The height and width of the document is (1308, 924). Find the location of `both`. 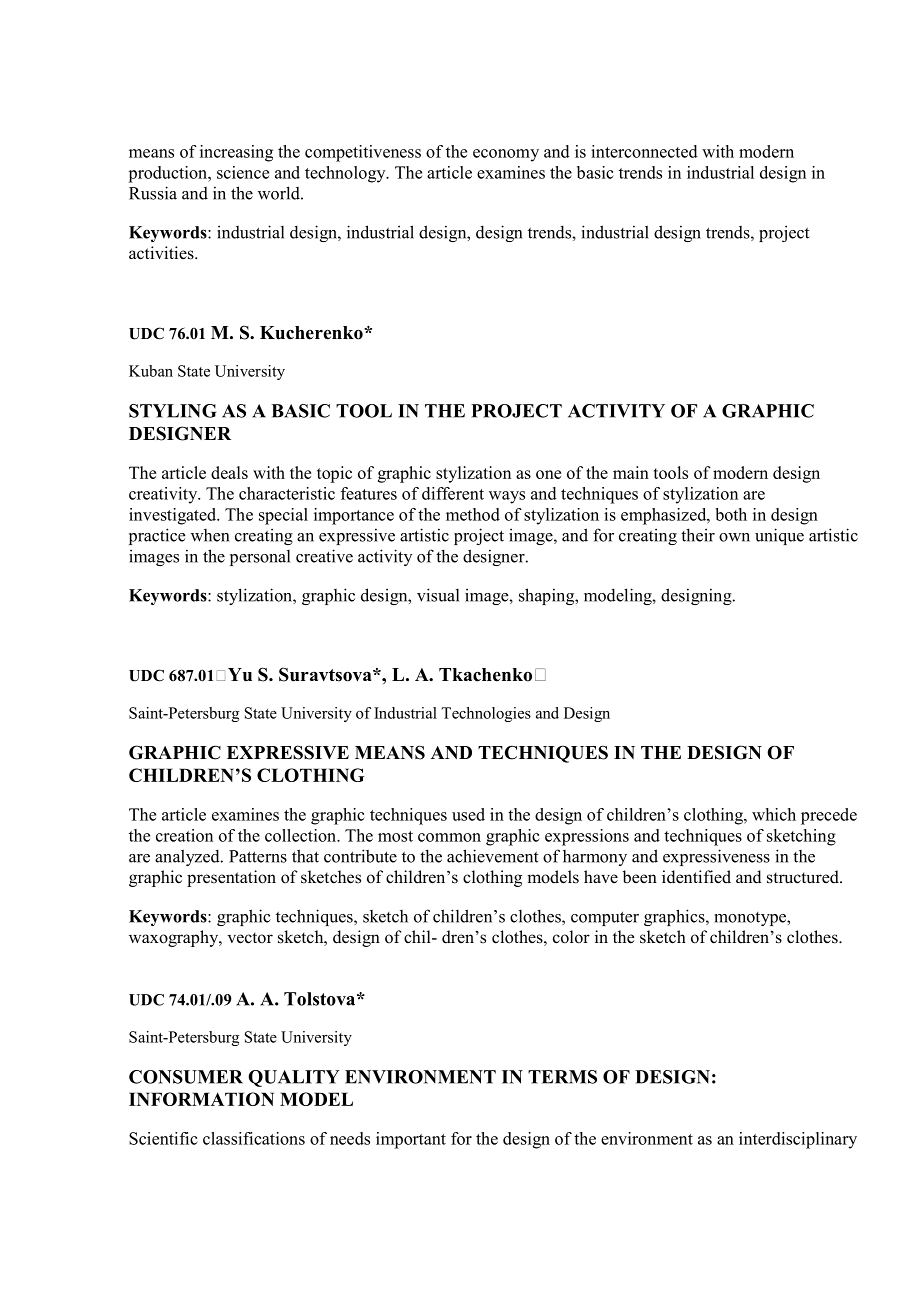

both is located at coordinates (731, 514).
